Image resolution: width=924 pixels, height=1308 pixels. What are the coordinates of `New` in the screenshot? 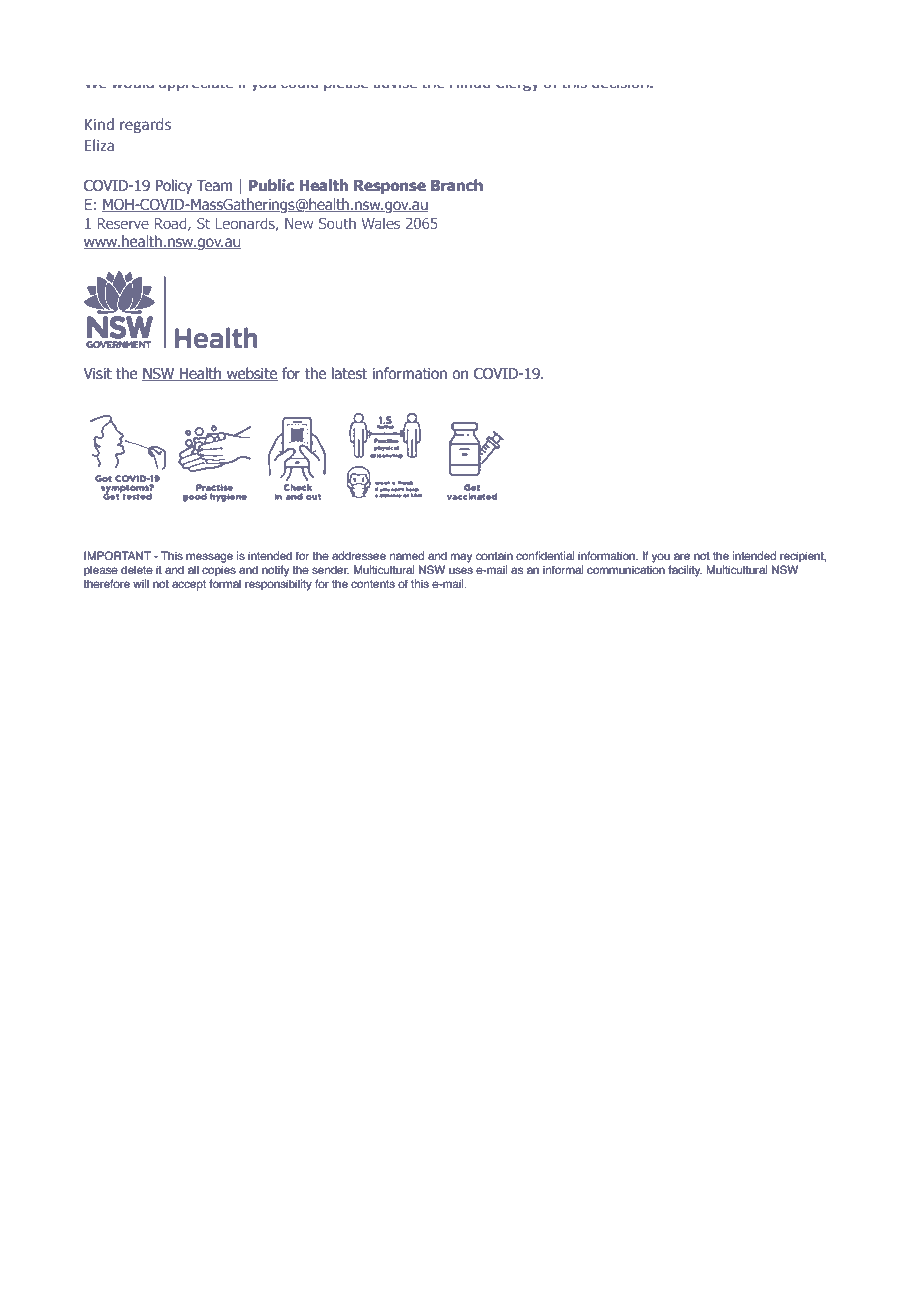 It's located at (299, 223).
